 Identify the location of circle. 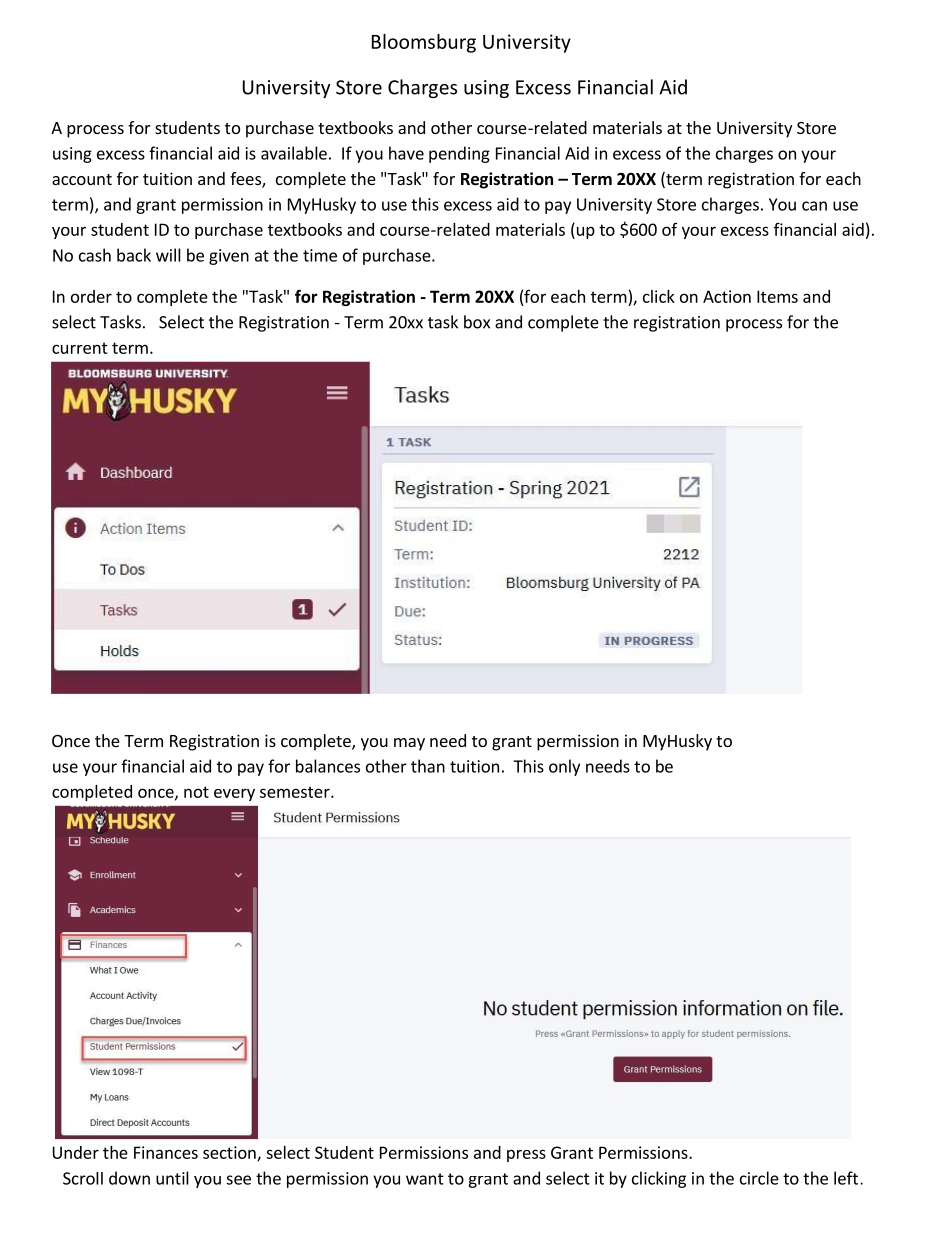
(759, 1178).
